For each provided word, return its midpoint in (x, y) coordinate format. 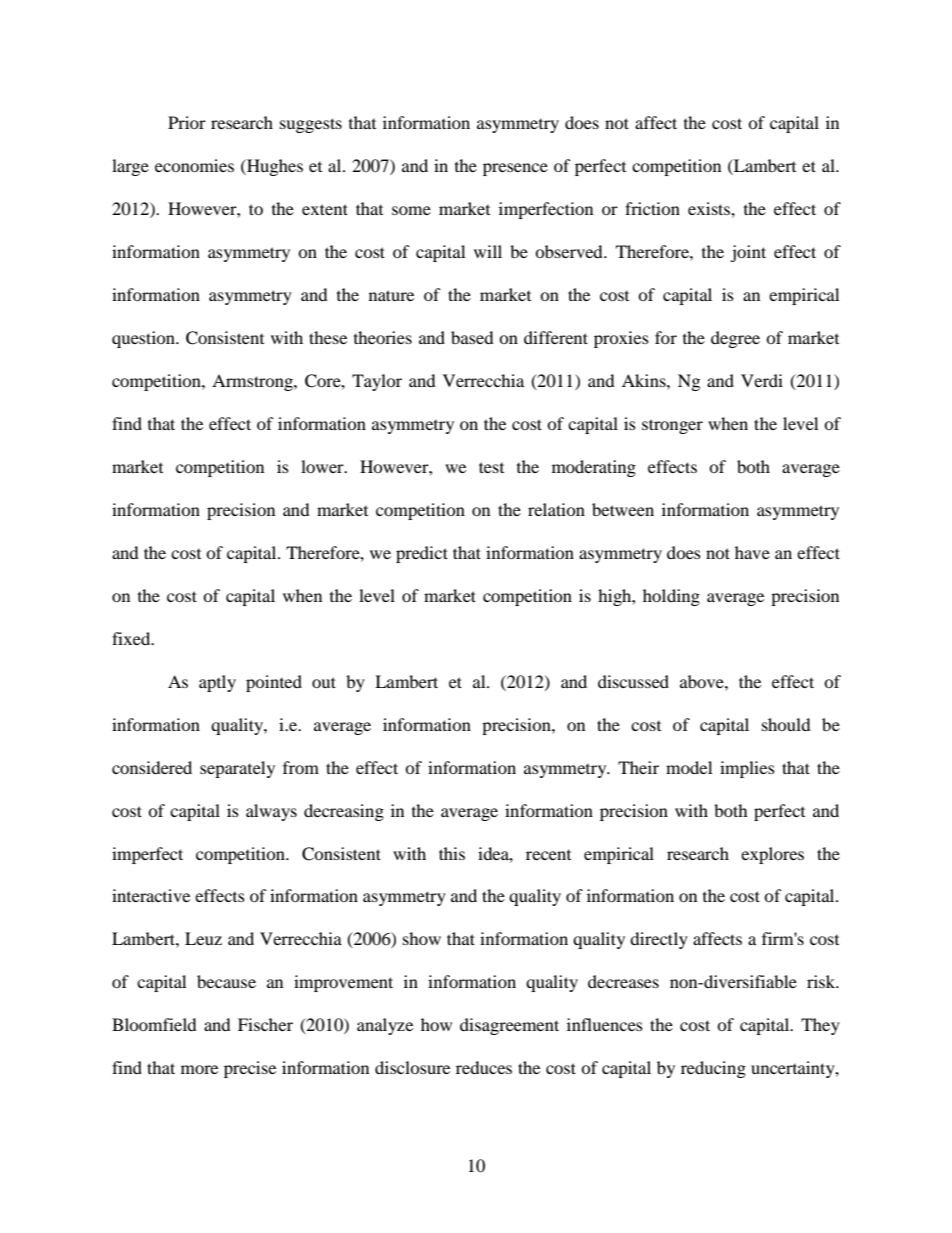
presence (515, 169)
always (271, 812)
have (752, 552)
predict (422, 554)
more (199, 1069)
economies (194, 165)
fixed (132, 638)
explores (772, 855)
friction (652, 208)
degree (735, 339)
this (452, 853)
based (472, 337)
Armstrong (253, 382)
